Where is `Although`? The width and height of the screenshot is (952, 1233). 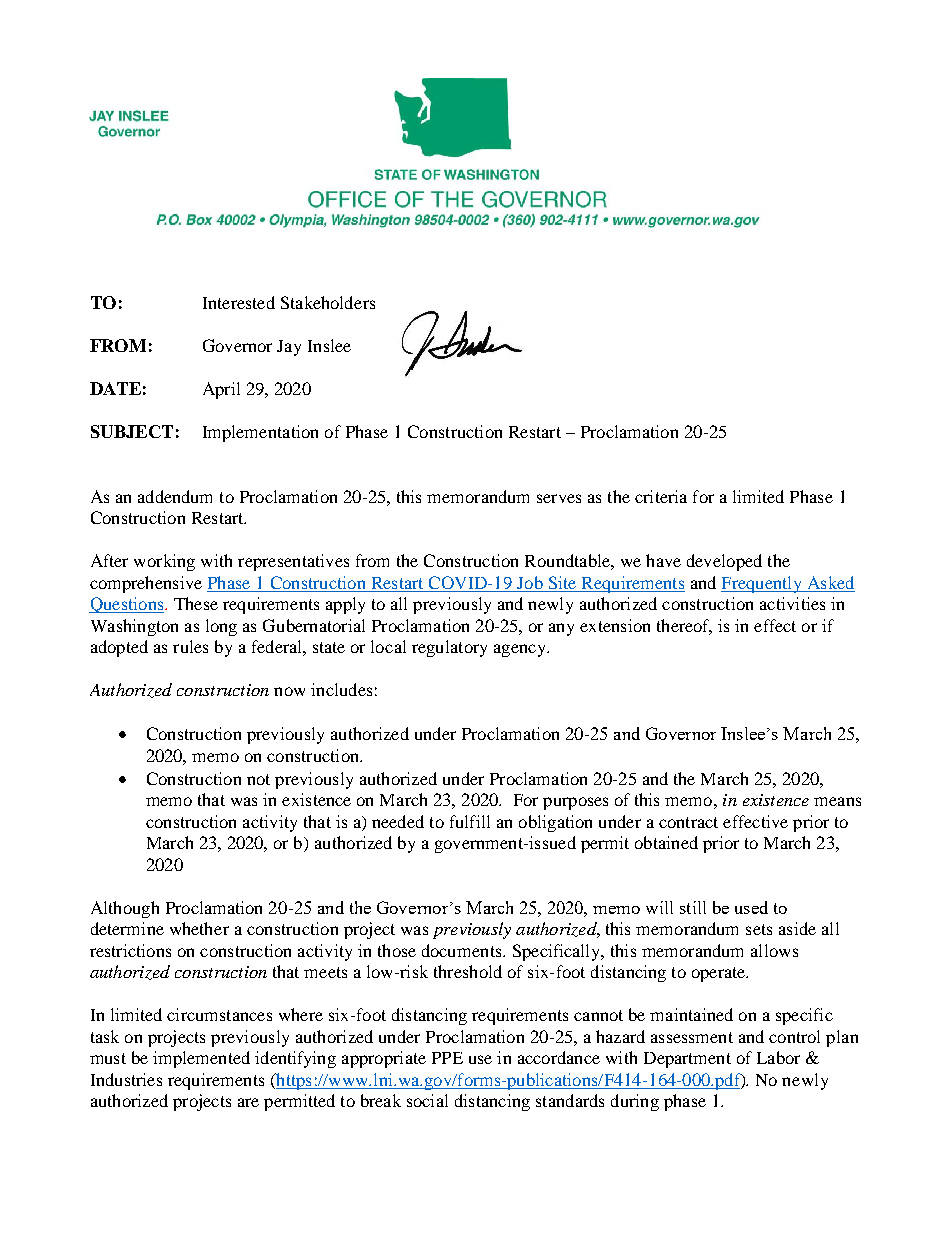
Although is located at coordinates (125, 909).
